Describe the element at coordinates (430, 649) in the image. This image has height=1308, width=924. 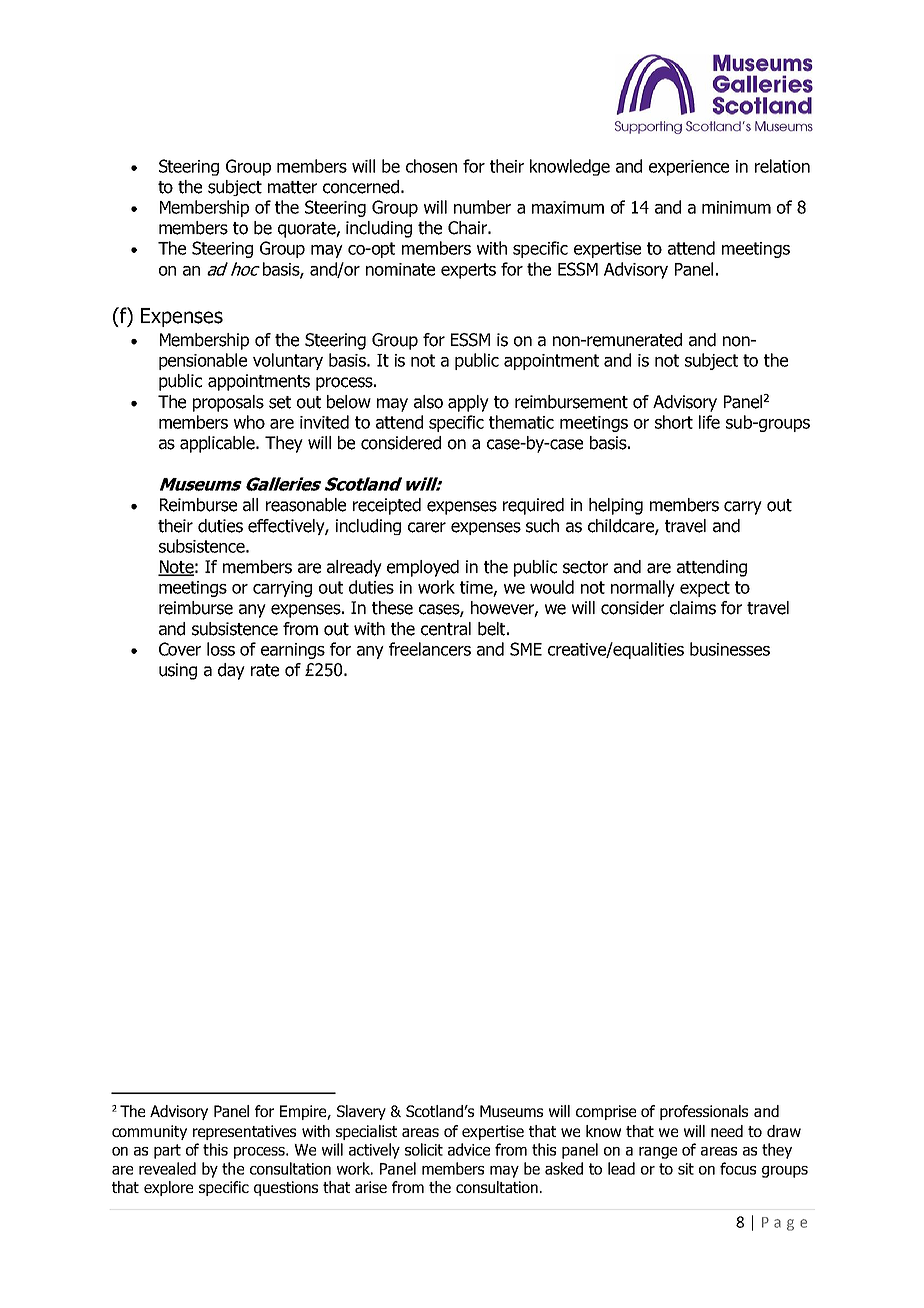
I see `freelancers` at that location.
